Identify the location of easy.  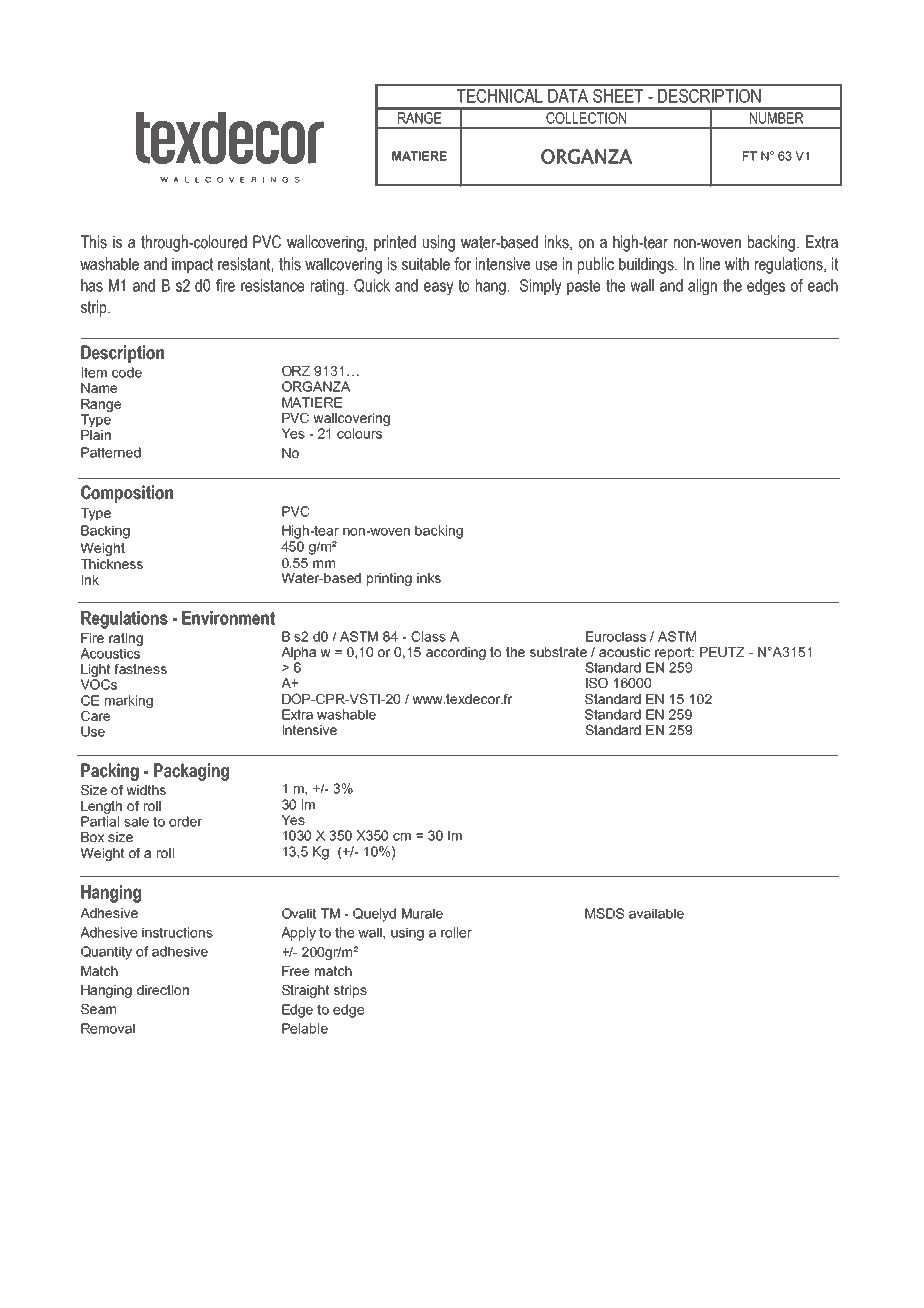
(439, 289).
